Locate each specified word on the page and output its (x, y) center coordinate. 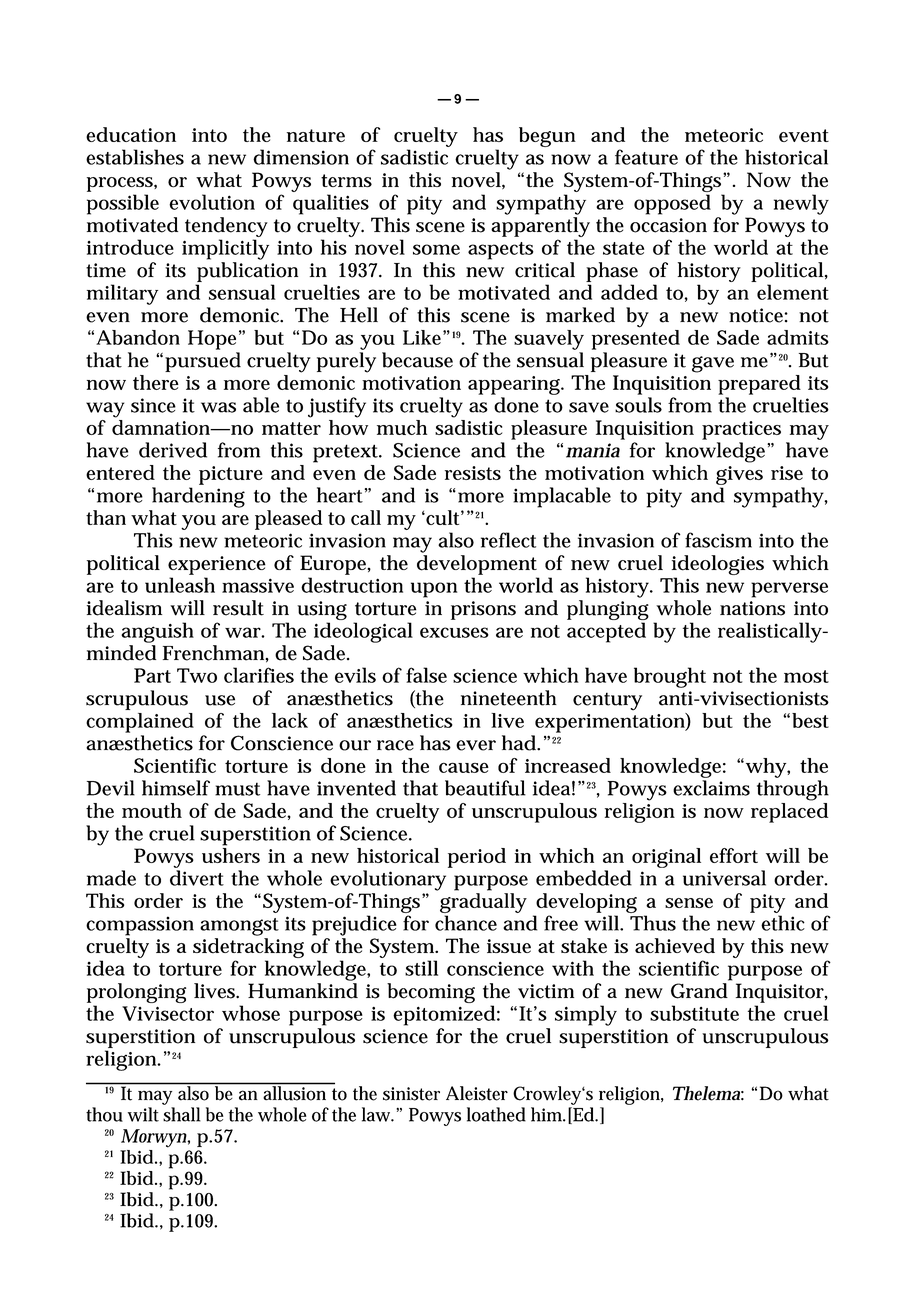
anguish (157, 632)
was (218, 407)
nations (752, 608)
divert (197, 878)
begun (547, 137)
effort (734, 855)
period (477, 858)
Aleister (477, 1093)
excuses (454, 632)
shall (182, 1114)
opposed (672, 204)
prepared (759, 385)
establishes (135, 157)
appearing (515, 385)
